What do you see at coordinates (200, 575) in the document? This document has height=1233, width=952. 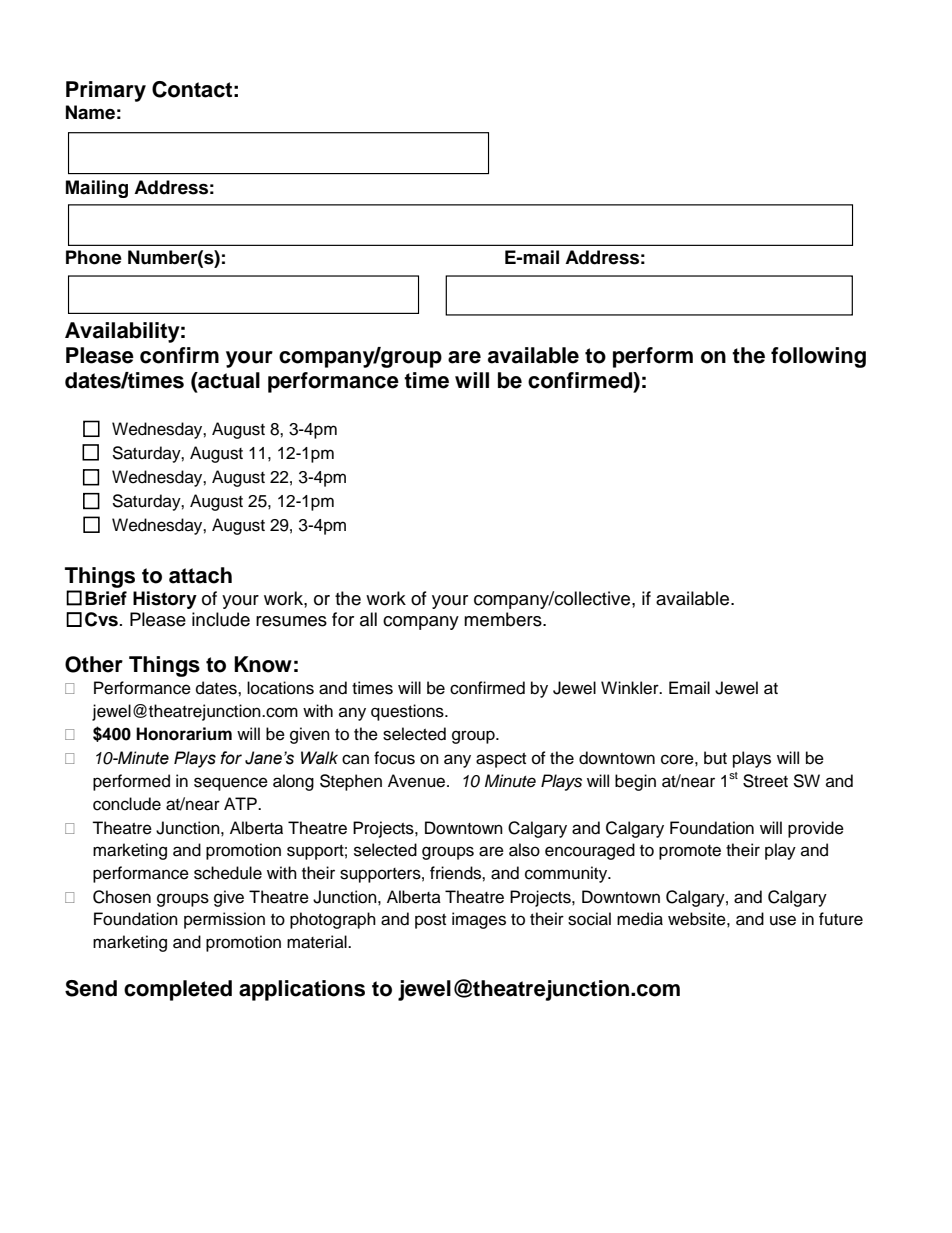 I see `attach` at bounding box center [200, 575].
